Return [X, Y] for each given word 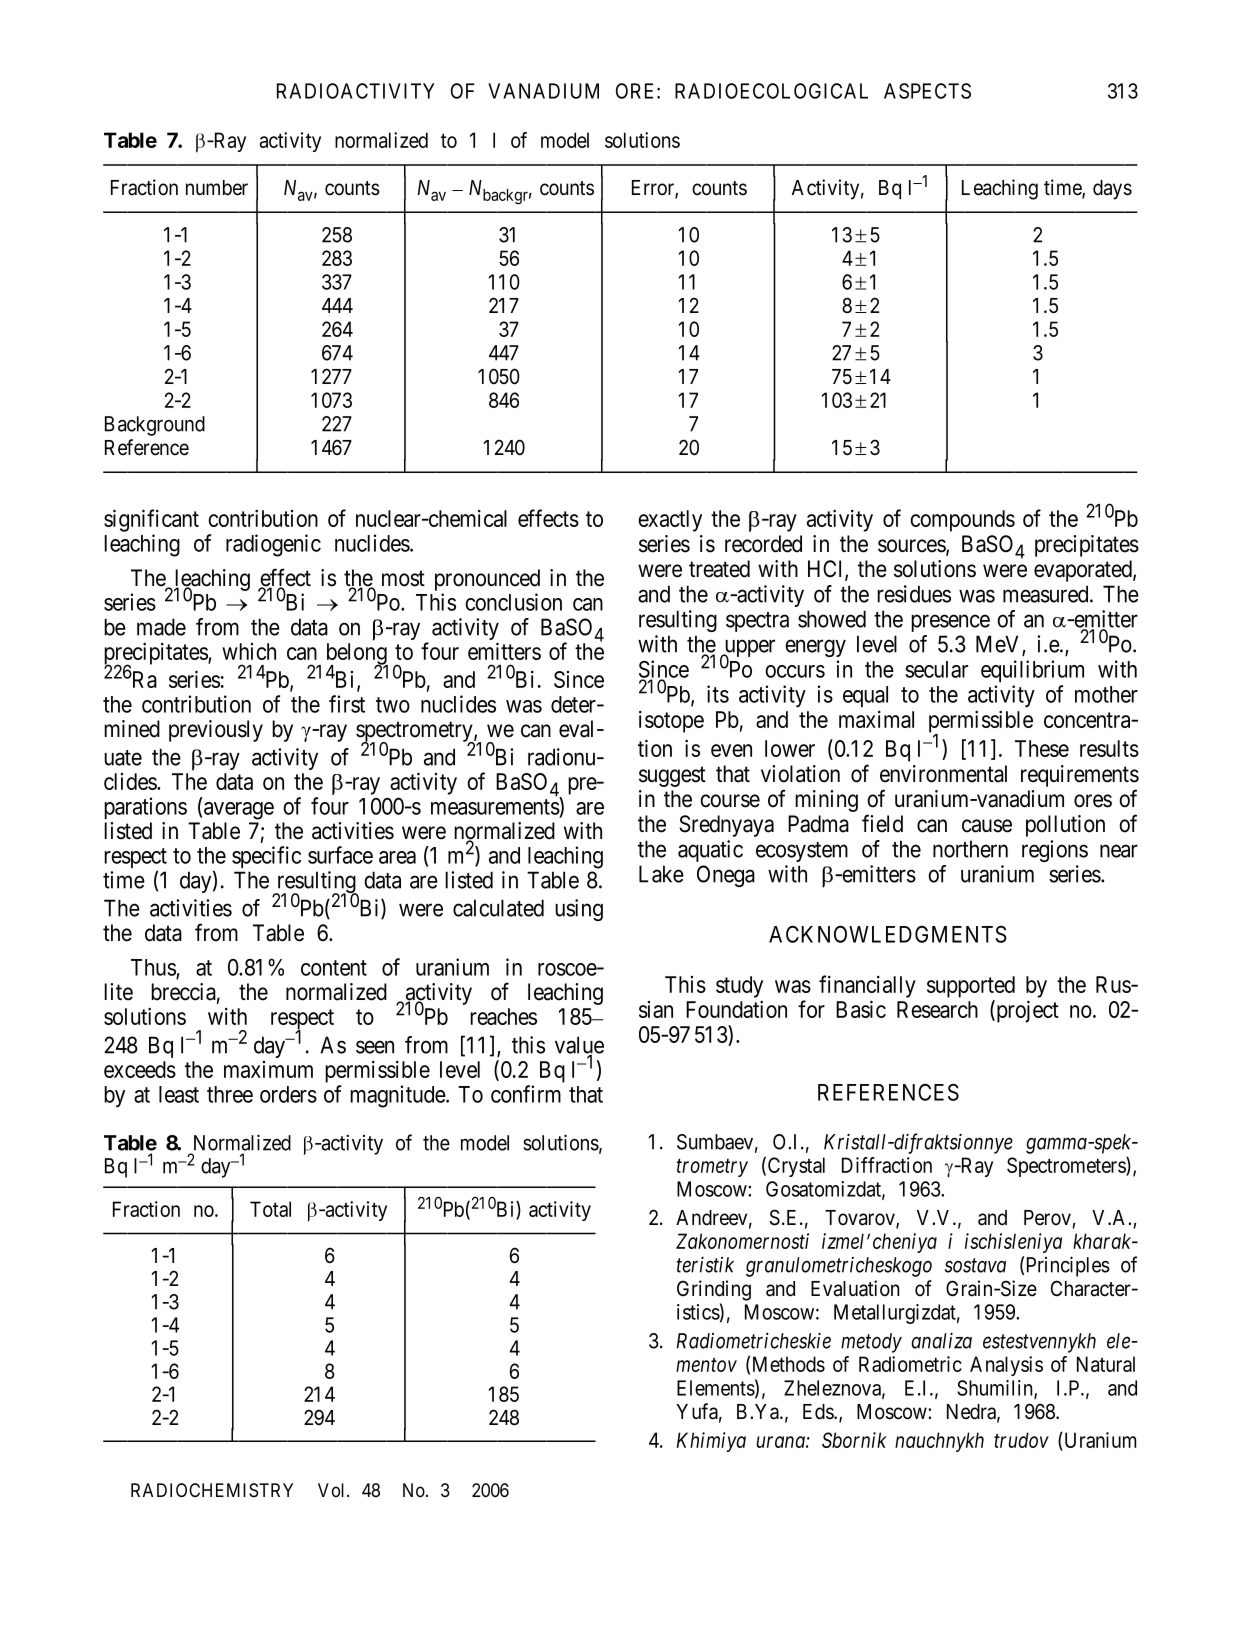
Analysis [1006, 1366]
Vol [333, 1490]
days [1112, 190]
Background [155, 426]
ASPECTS [927, 91]
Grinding [714, 1290]
